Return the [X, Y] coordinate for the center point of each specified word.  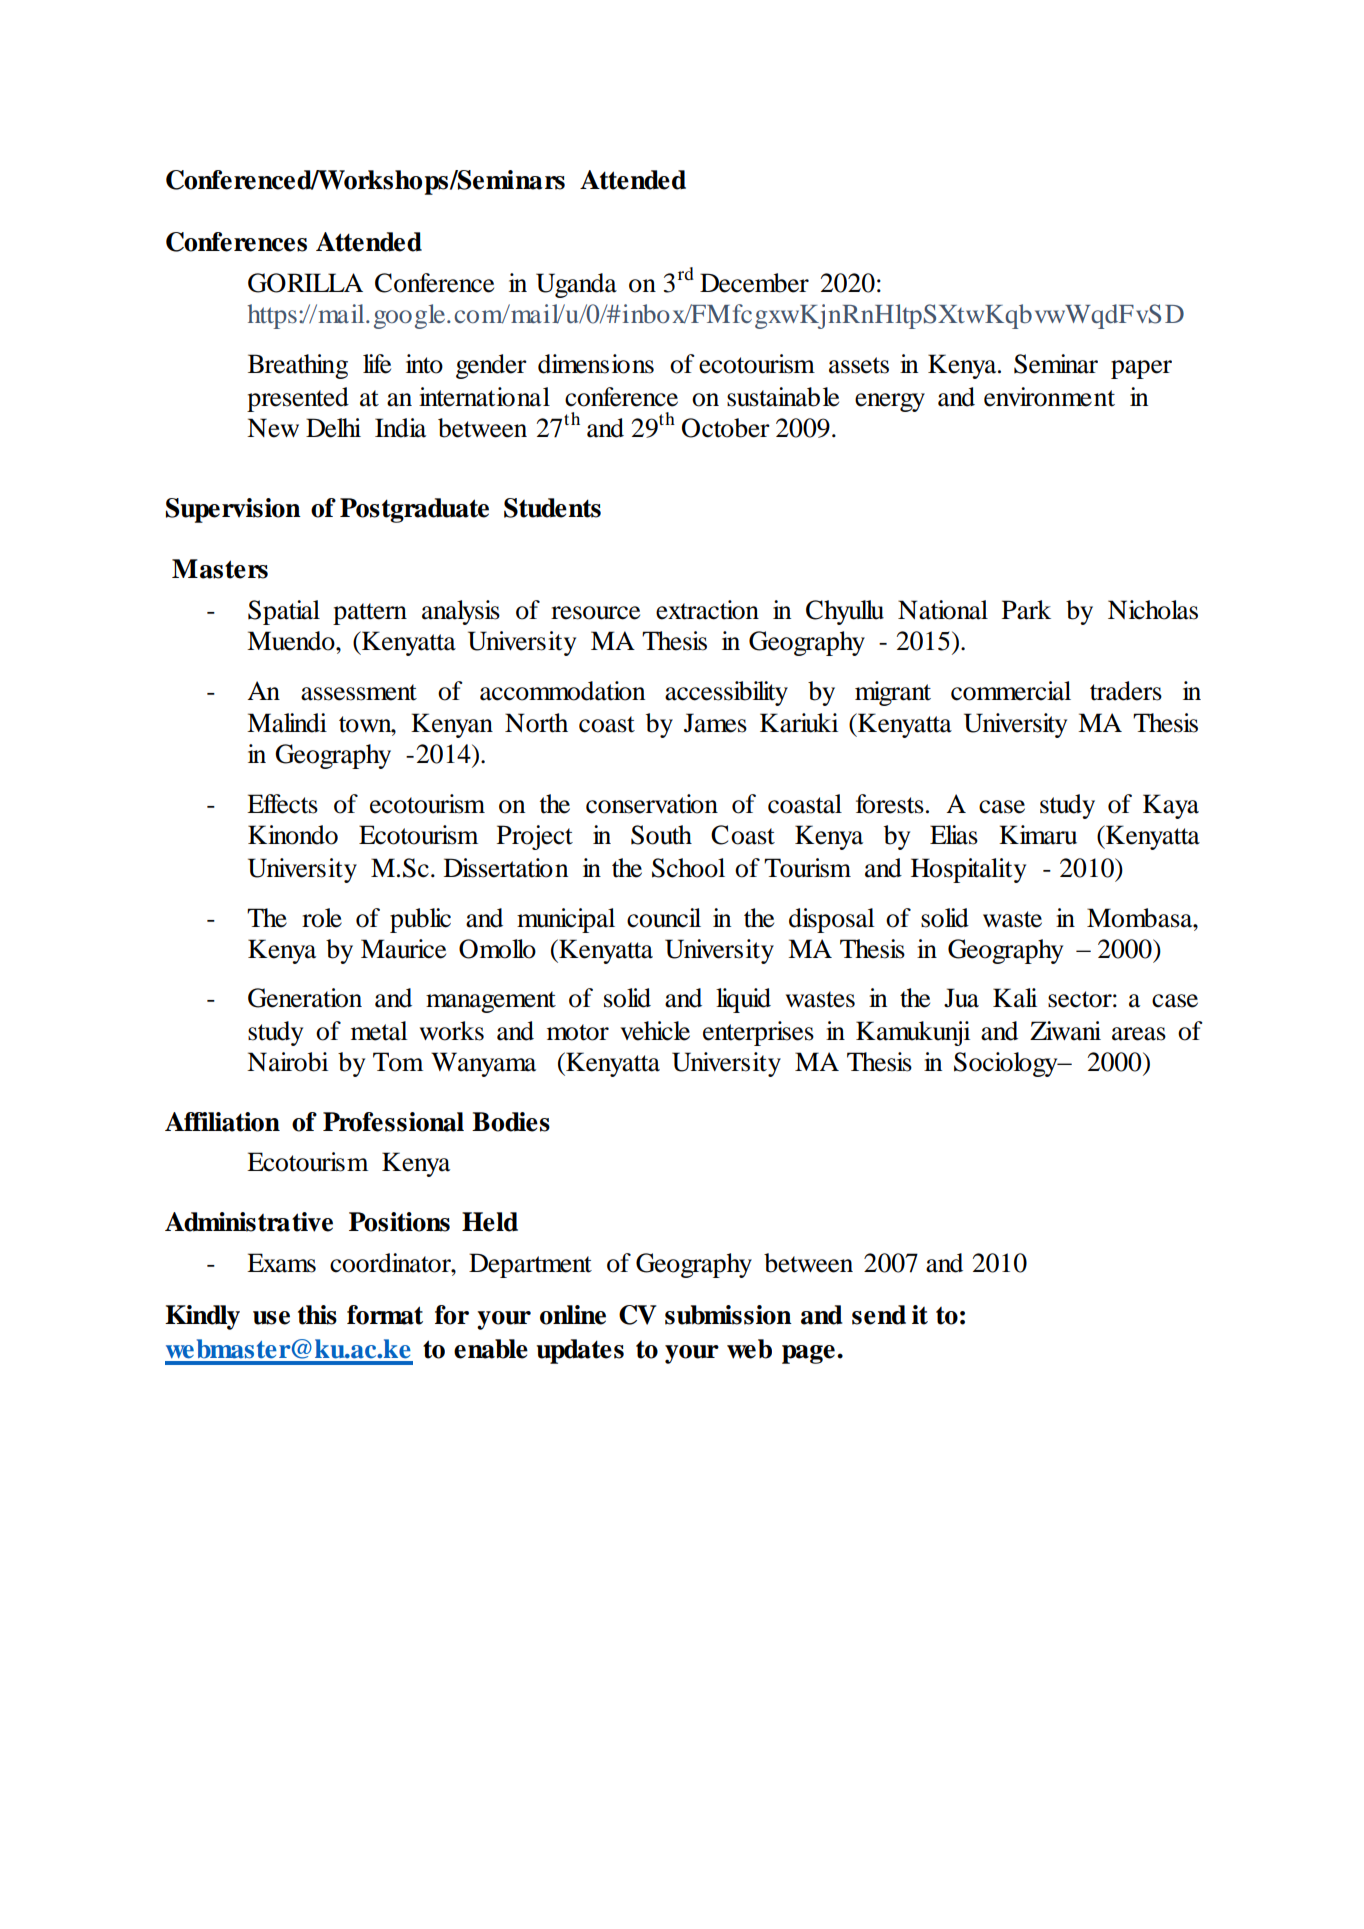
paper [1141, 369]
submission [728, 1315]
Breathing [298, 366]
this [317, 1315]
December [754, 283]
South [661, 835]
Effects [282, 804]
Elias [954, 835]
